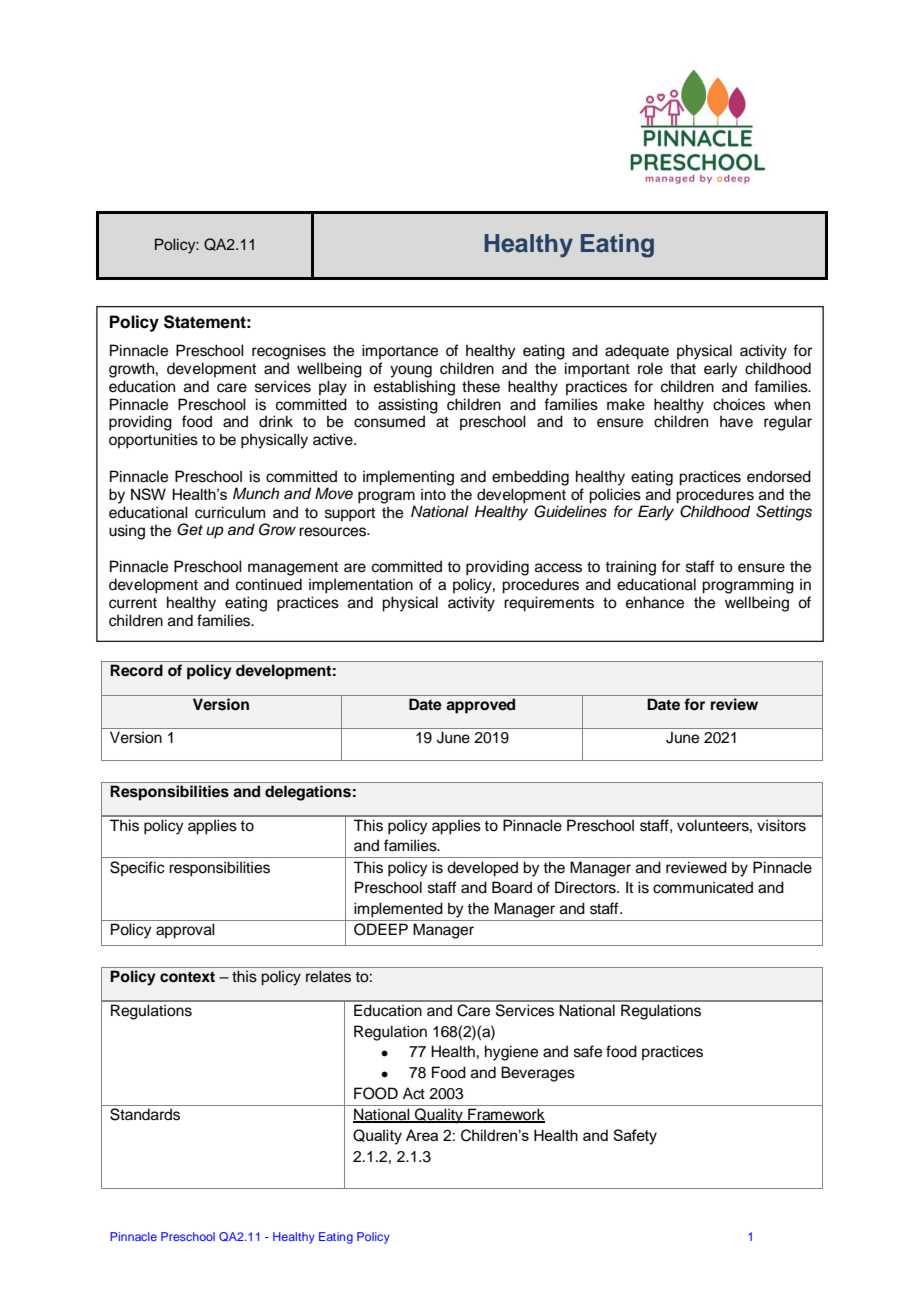 Image resolution: width=924 pixels, height=1308 pixels. I want to click on that, so click(683, 368).
